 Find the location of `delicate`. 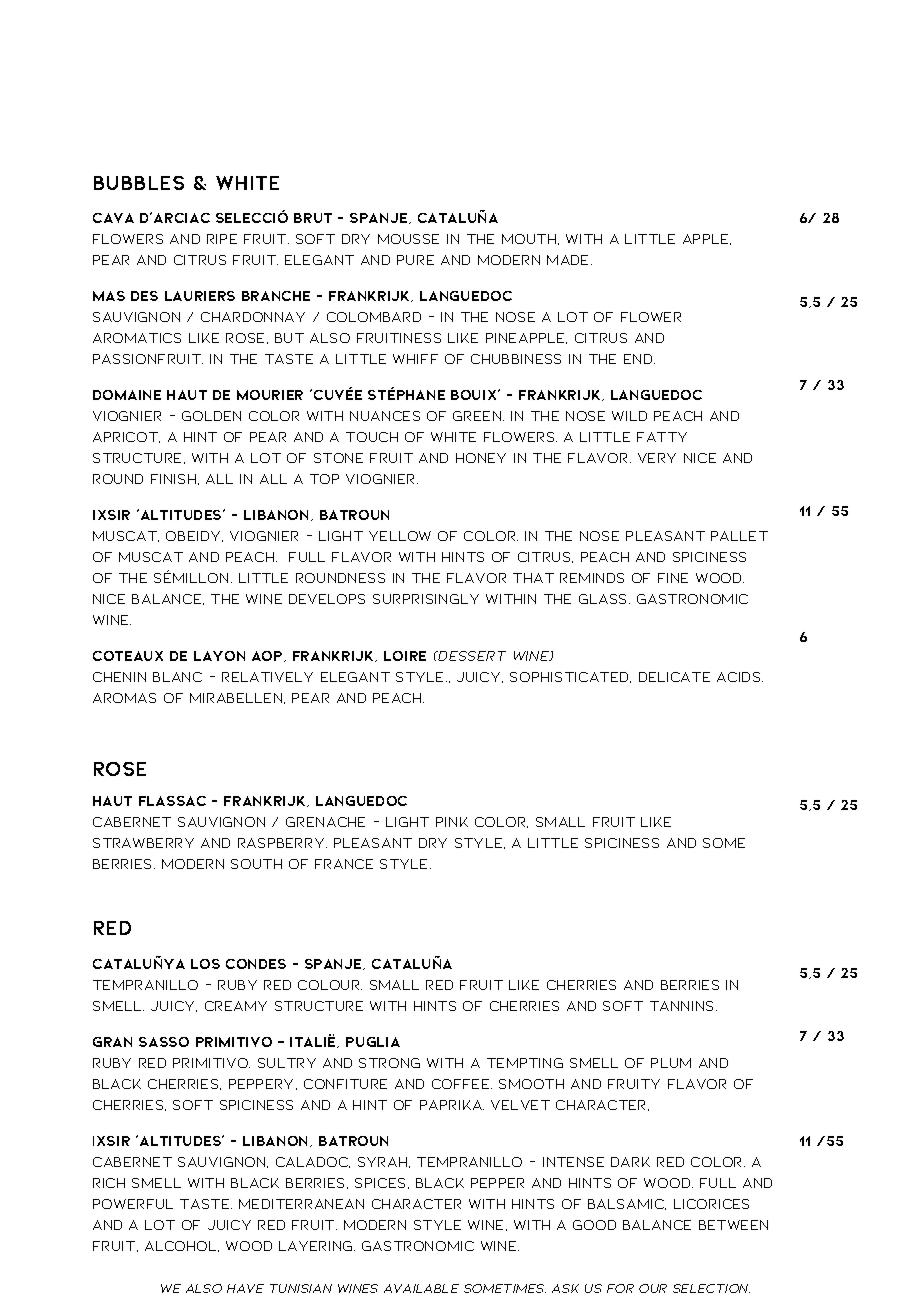

delicate is located at coordinates (674, 677).
